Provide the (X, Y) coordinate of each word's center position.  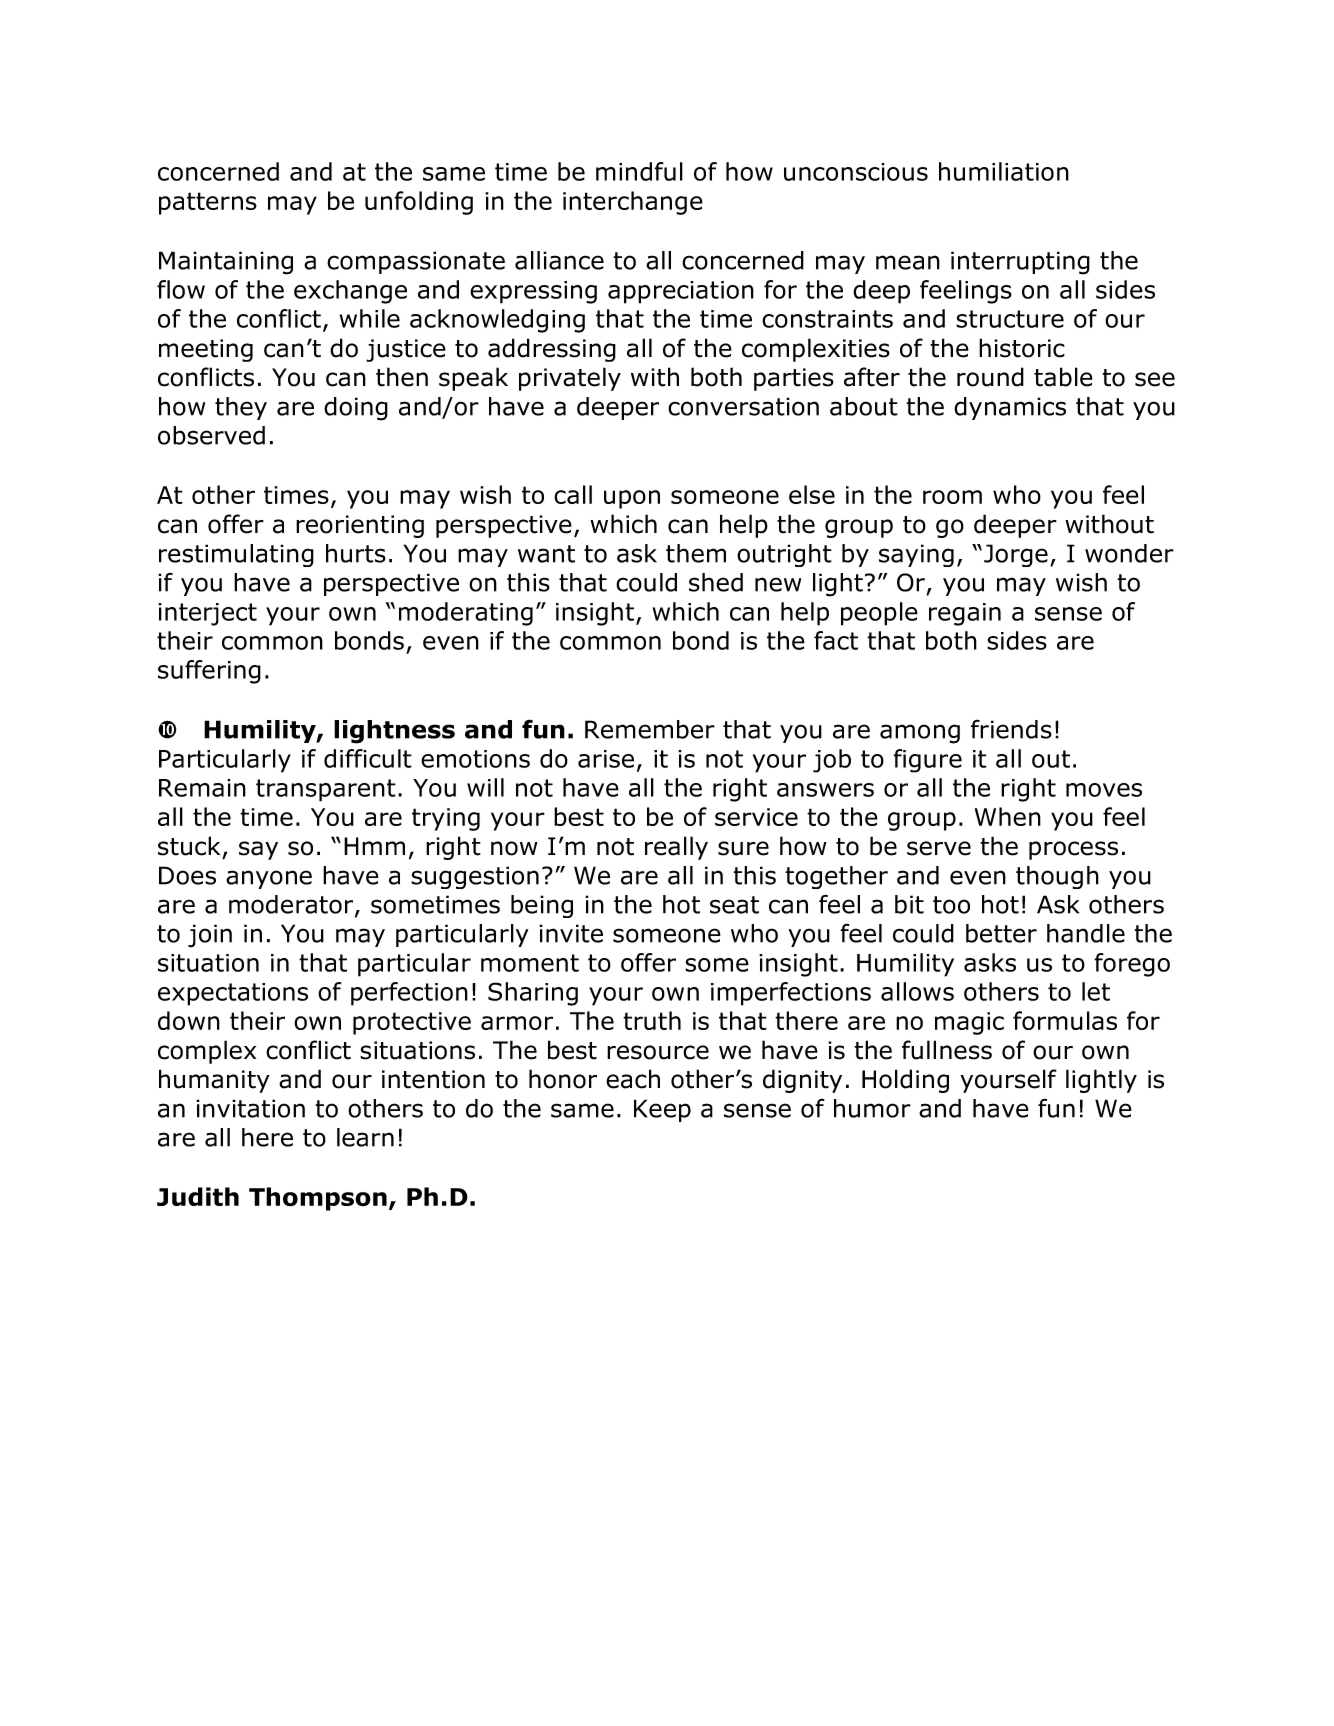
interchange (633, 203)
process (1073, 850)
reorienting (360, 526)
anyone (269, 879)
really (676, 848)
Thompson (318, 1199)
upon (632, 499)
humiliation (1004, 171)
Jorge (1016, 555)
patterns (208, 203)
